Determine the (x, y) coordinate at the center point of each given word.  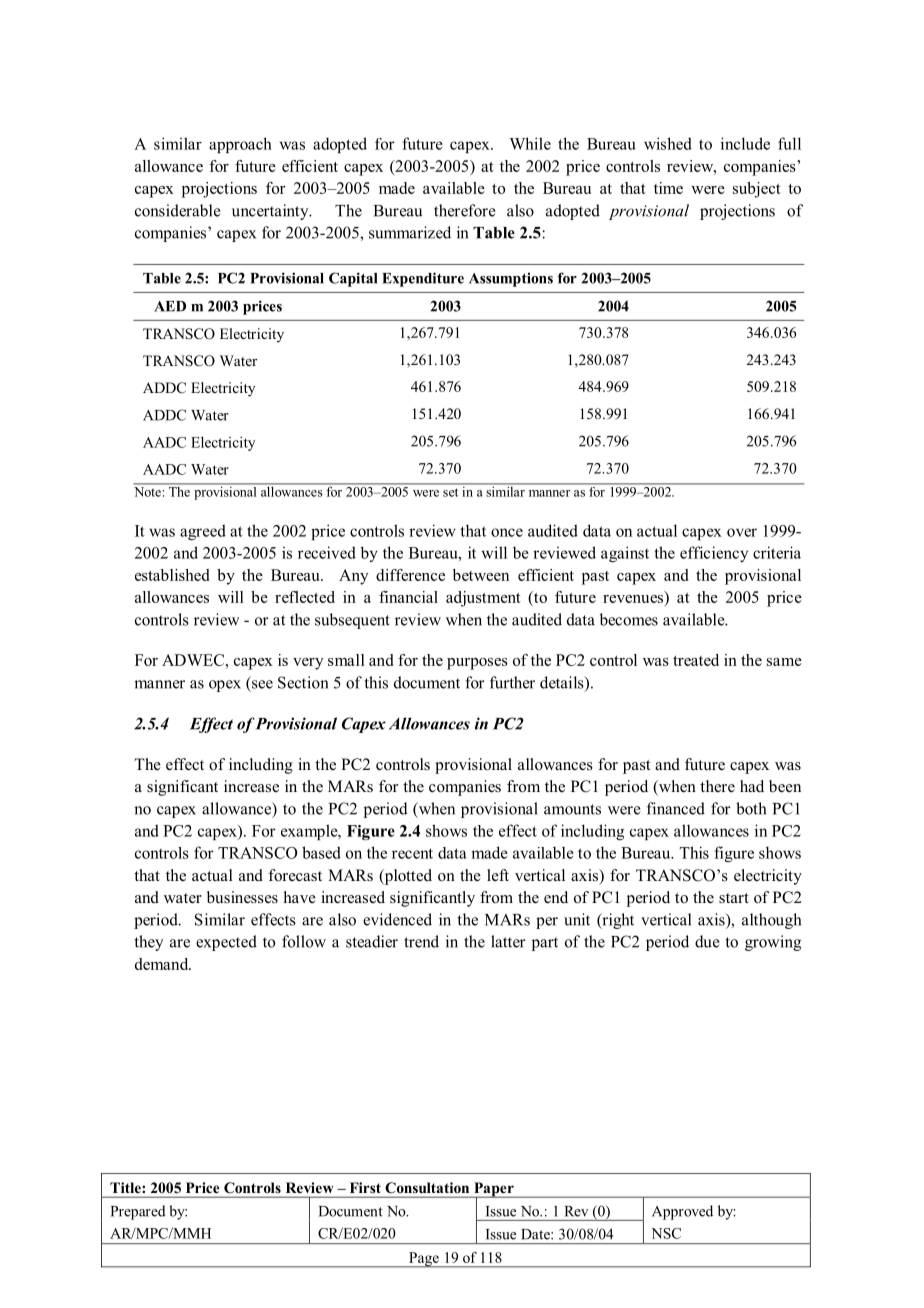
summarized (410, 232)
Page (424, 1260)
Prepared (138, 1212)
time (668, 188)
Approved (682, 1212)
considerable (178, 210)
